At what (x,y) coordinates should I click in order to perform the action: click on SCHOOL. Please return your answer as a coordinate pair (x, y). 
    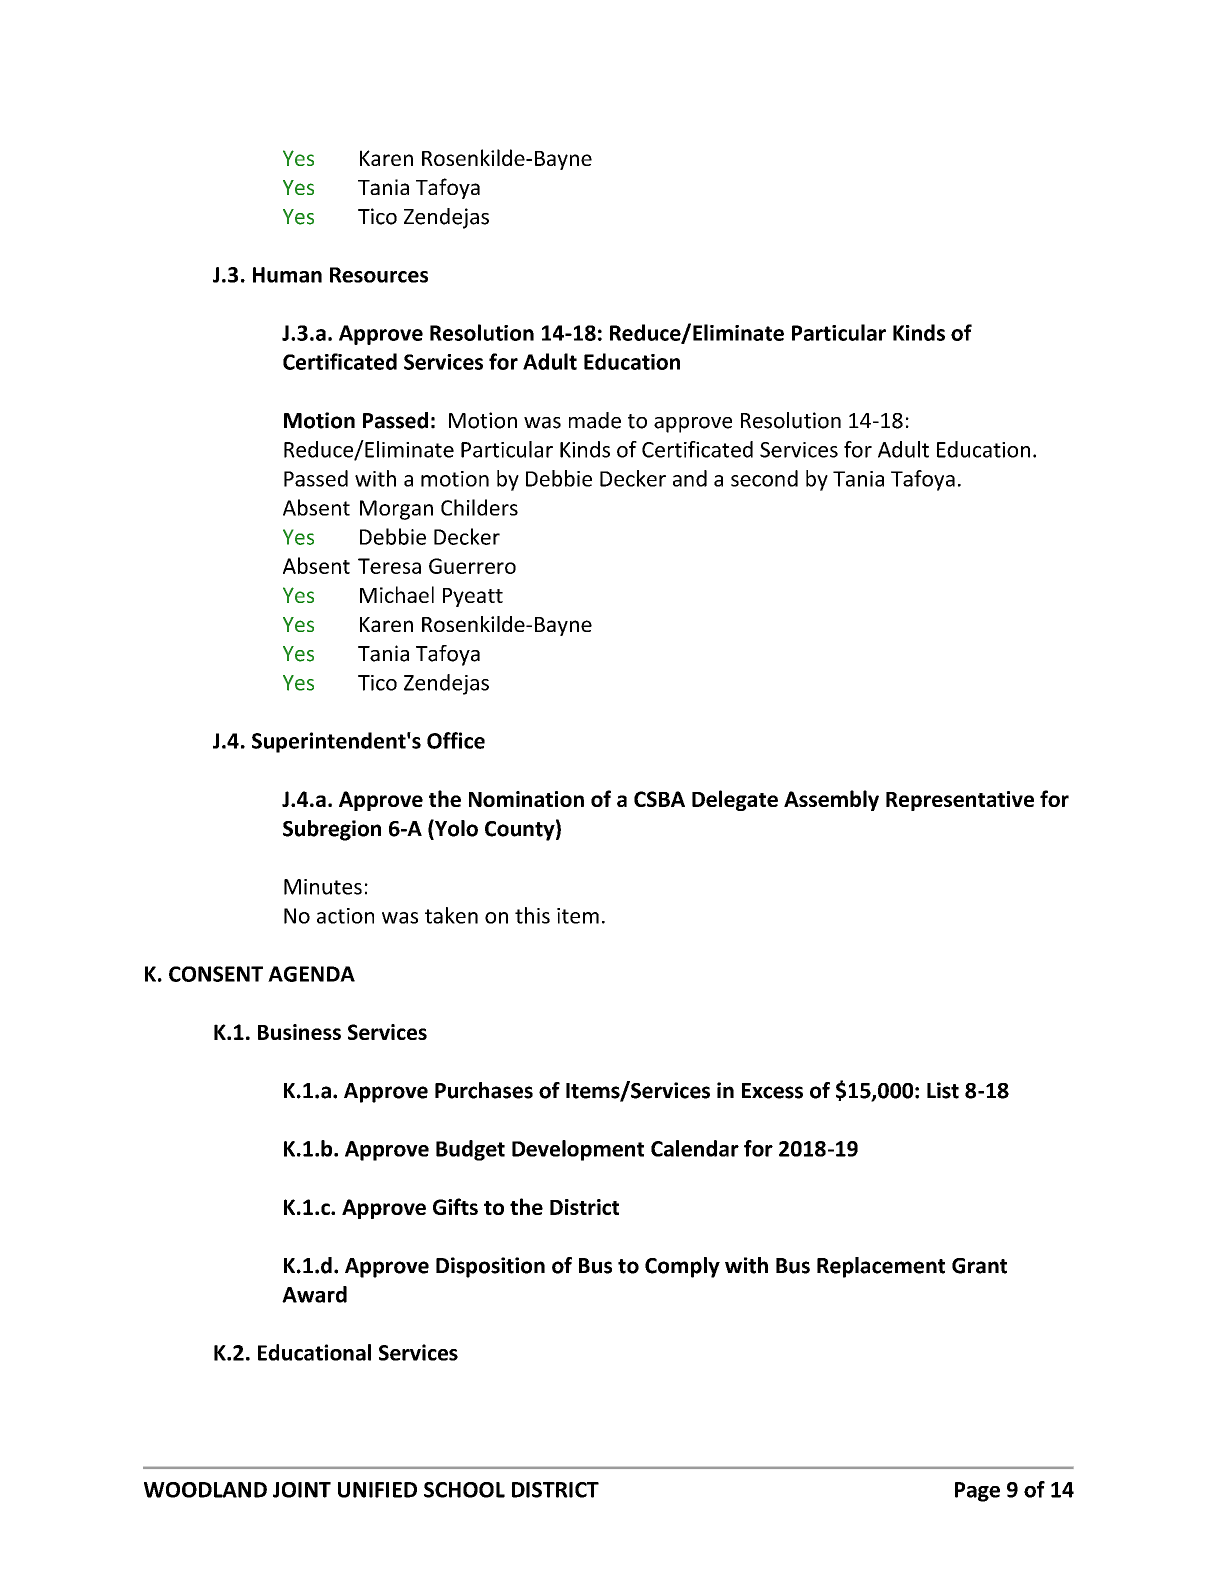
    Looking at the image, I should click on (464, 1490).
